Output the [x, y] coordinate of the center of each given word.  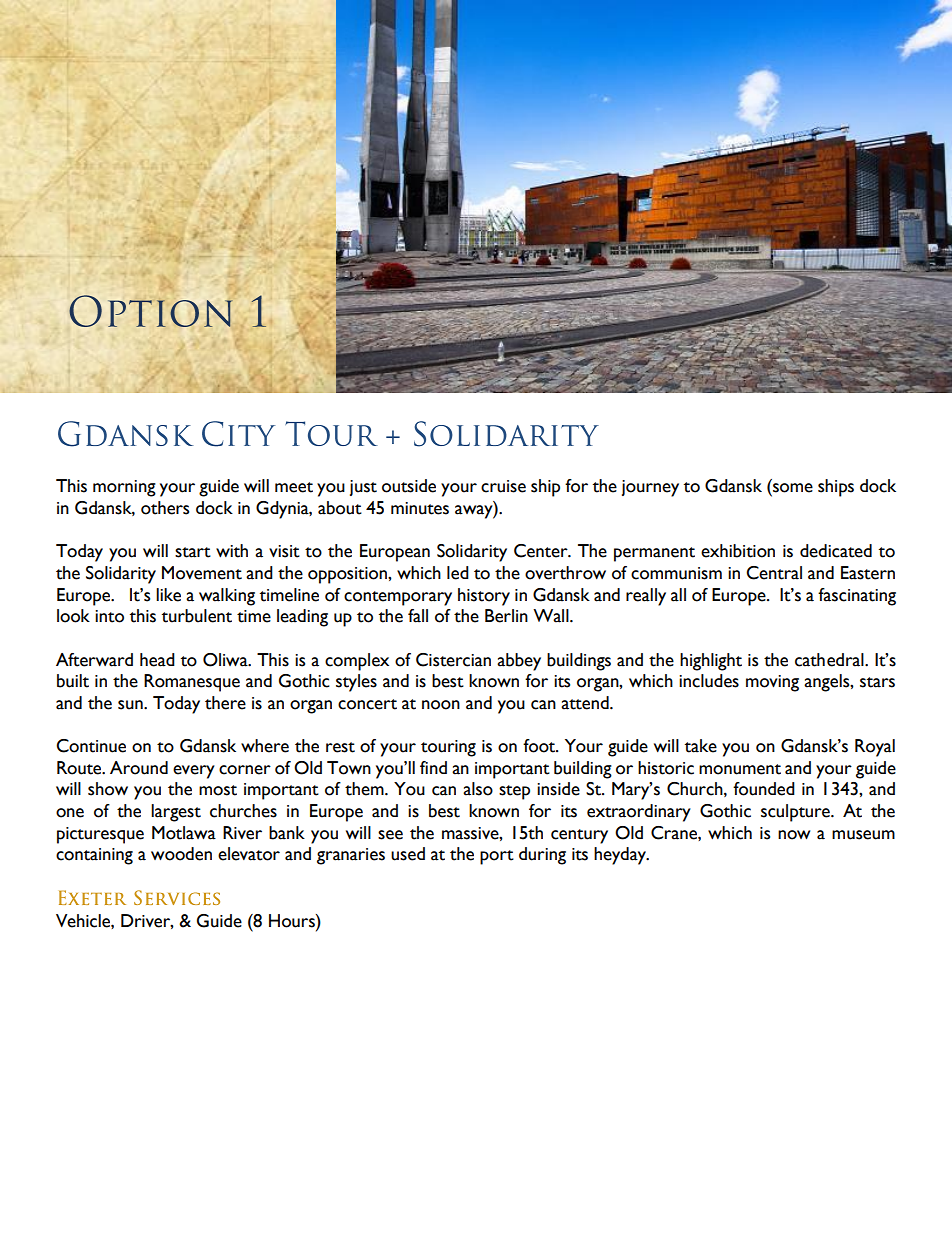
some [793, 488]
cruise [503, 486]
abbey [519, 662]
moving [772, 683]
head [157, 660]
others [165, 508]
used [408, 854]
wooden [181, 854]
